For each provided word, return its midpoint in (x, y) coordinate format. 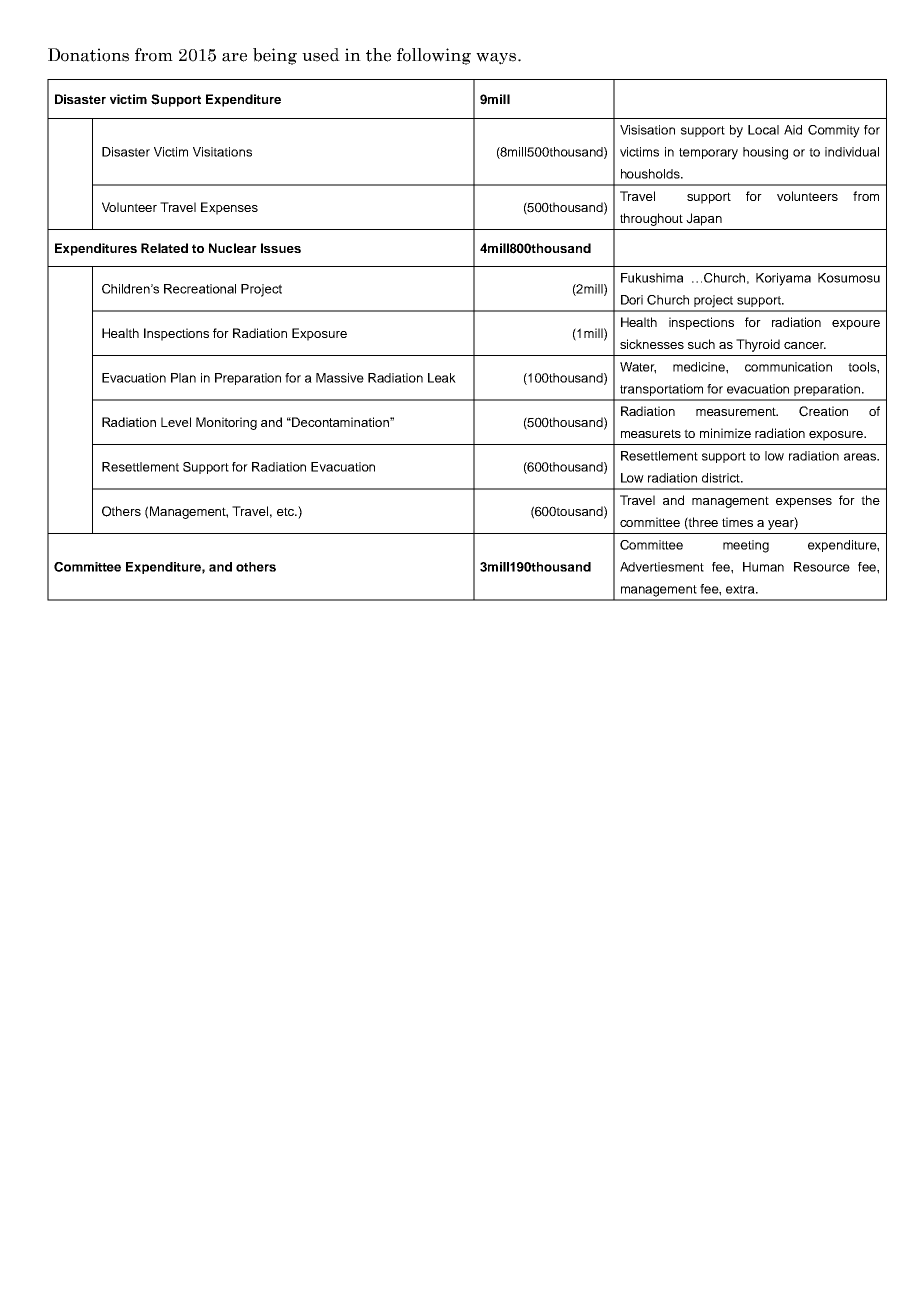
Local (763, 130)
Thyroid (758, 345)
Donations (88, 55)
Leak (442, 378)
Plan (183, 378)
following (434, 56)
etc (286, 511)
